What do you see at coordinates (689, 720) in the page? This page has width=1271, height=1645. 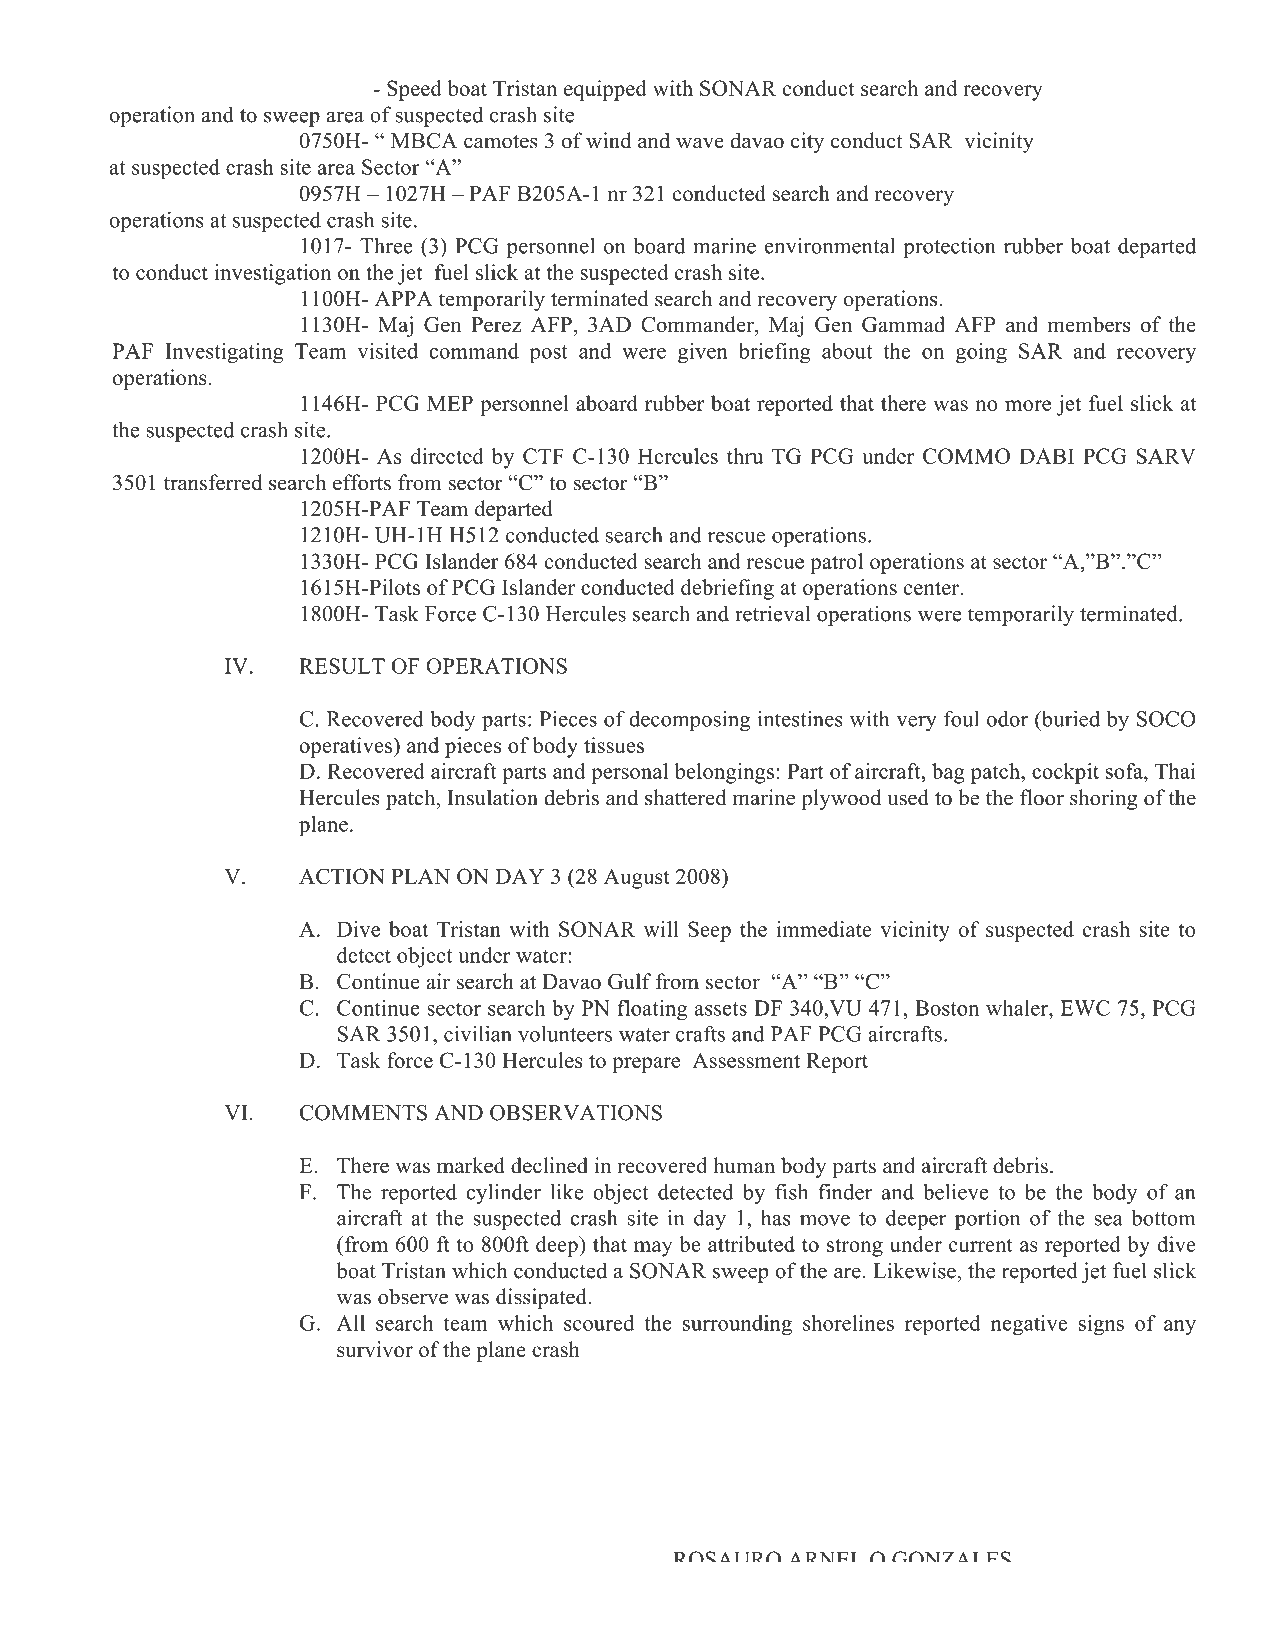 I see `decomposing` at bounding box center [689, 720].
